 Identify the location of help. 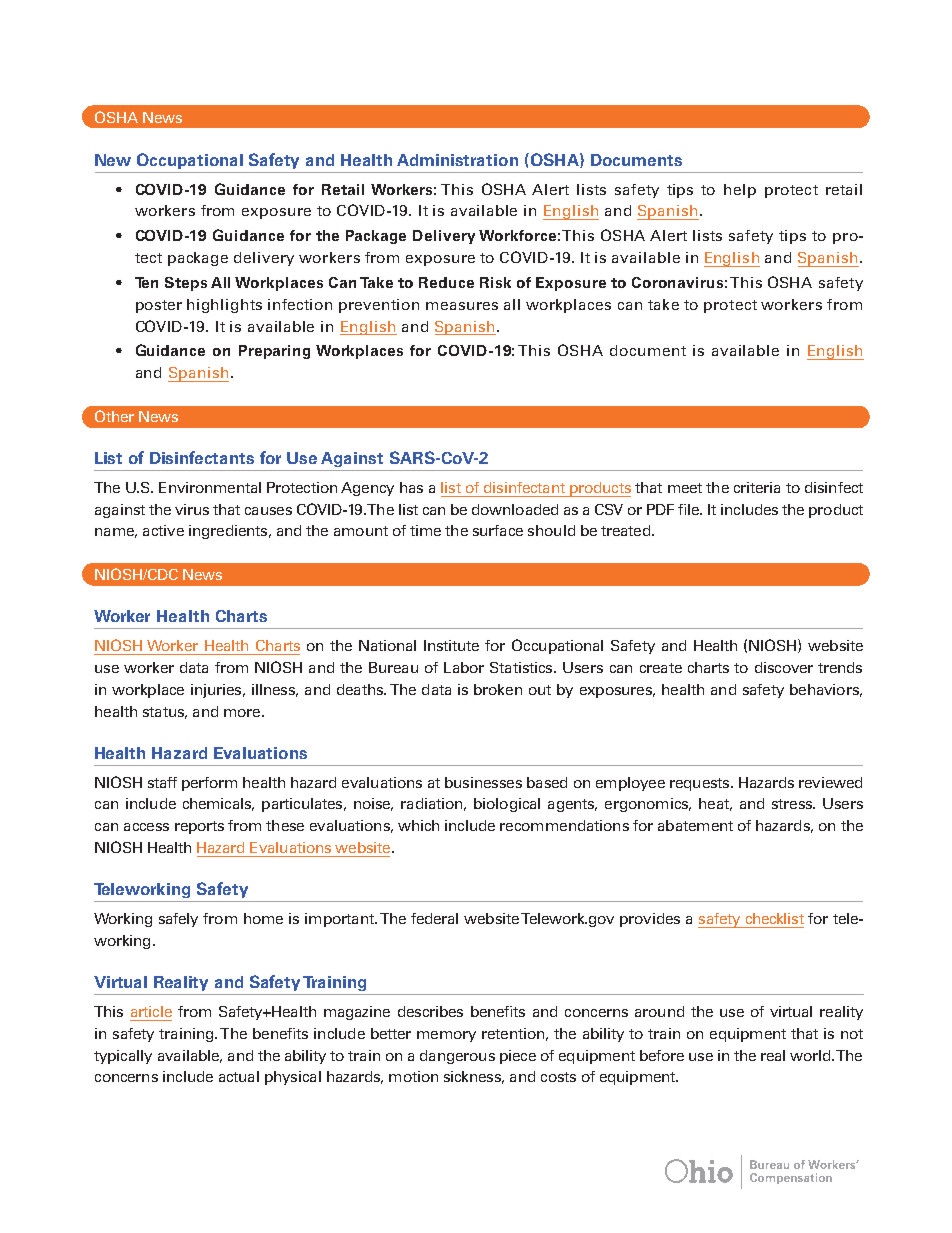
(740, 191).
